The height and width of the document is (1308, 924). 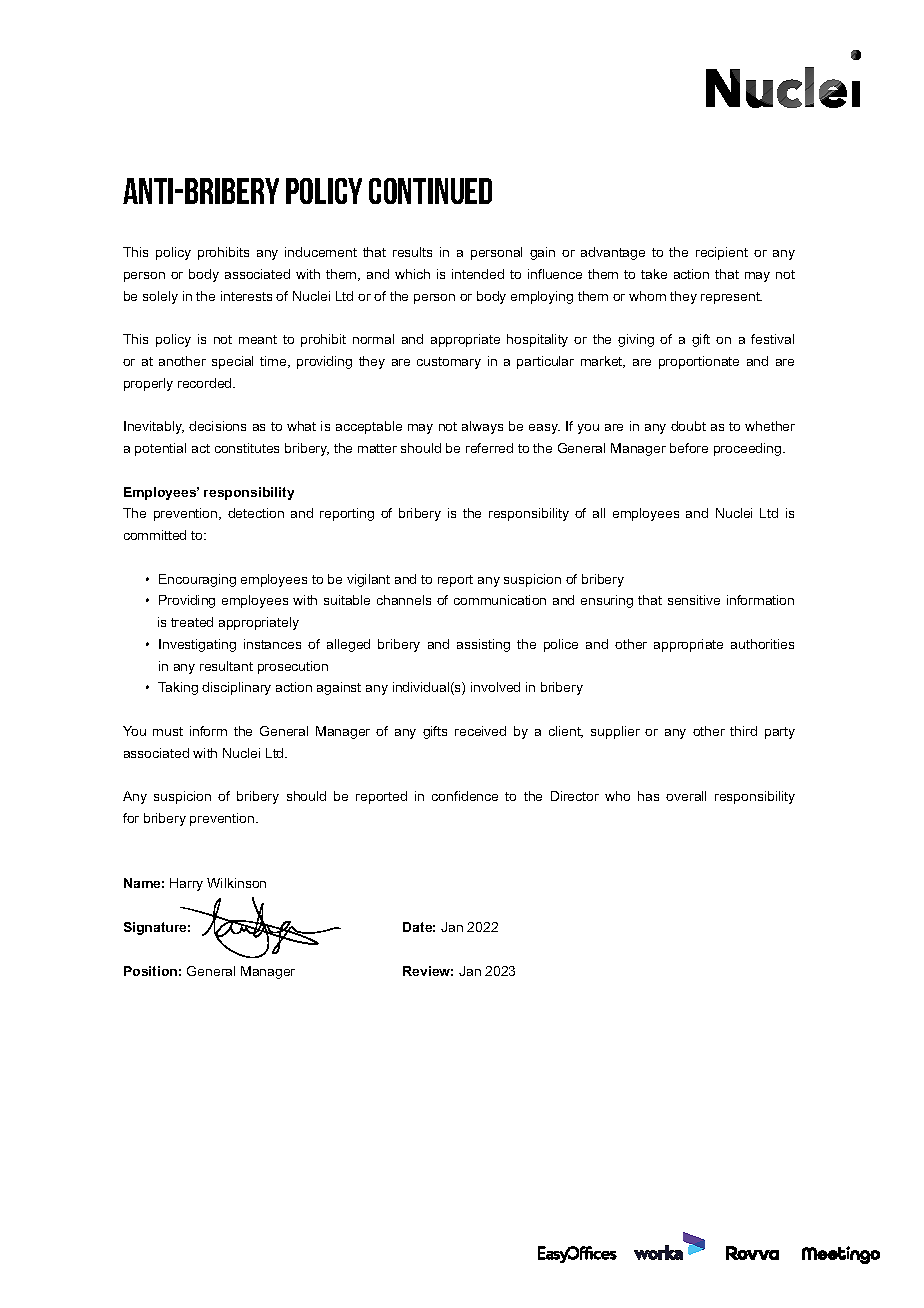 What do you see at coordinates (465, 796) in the document?
I see `confidence` at bounding box center [465, 796].
